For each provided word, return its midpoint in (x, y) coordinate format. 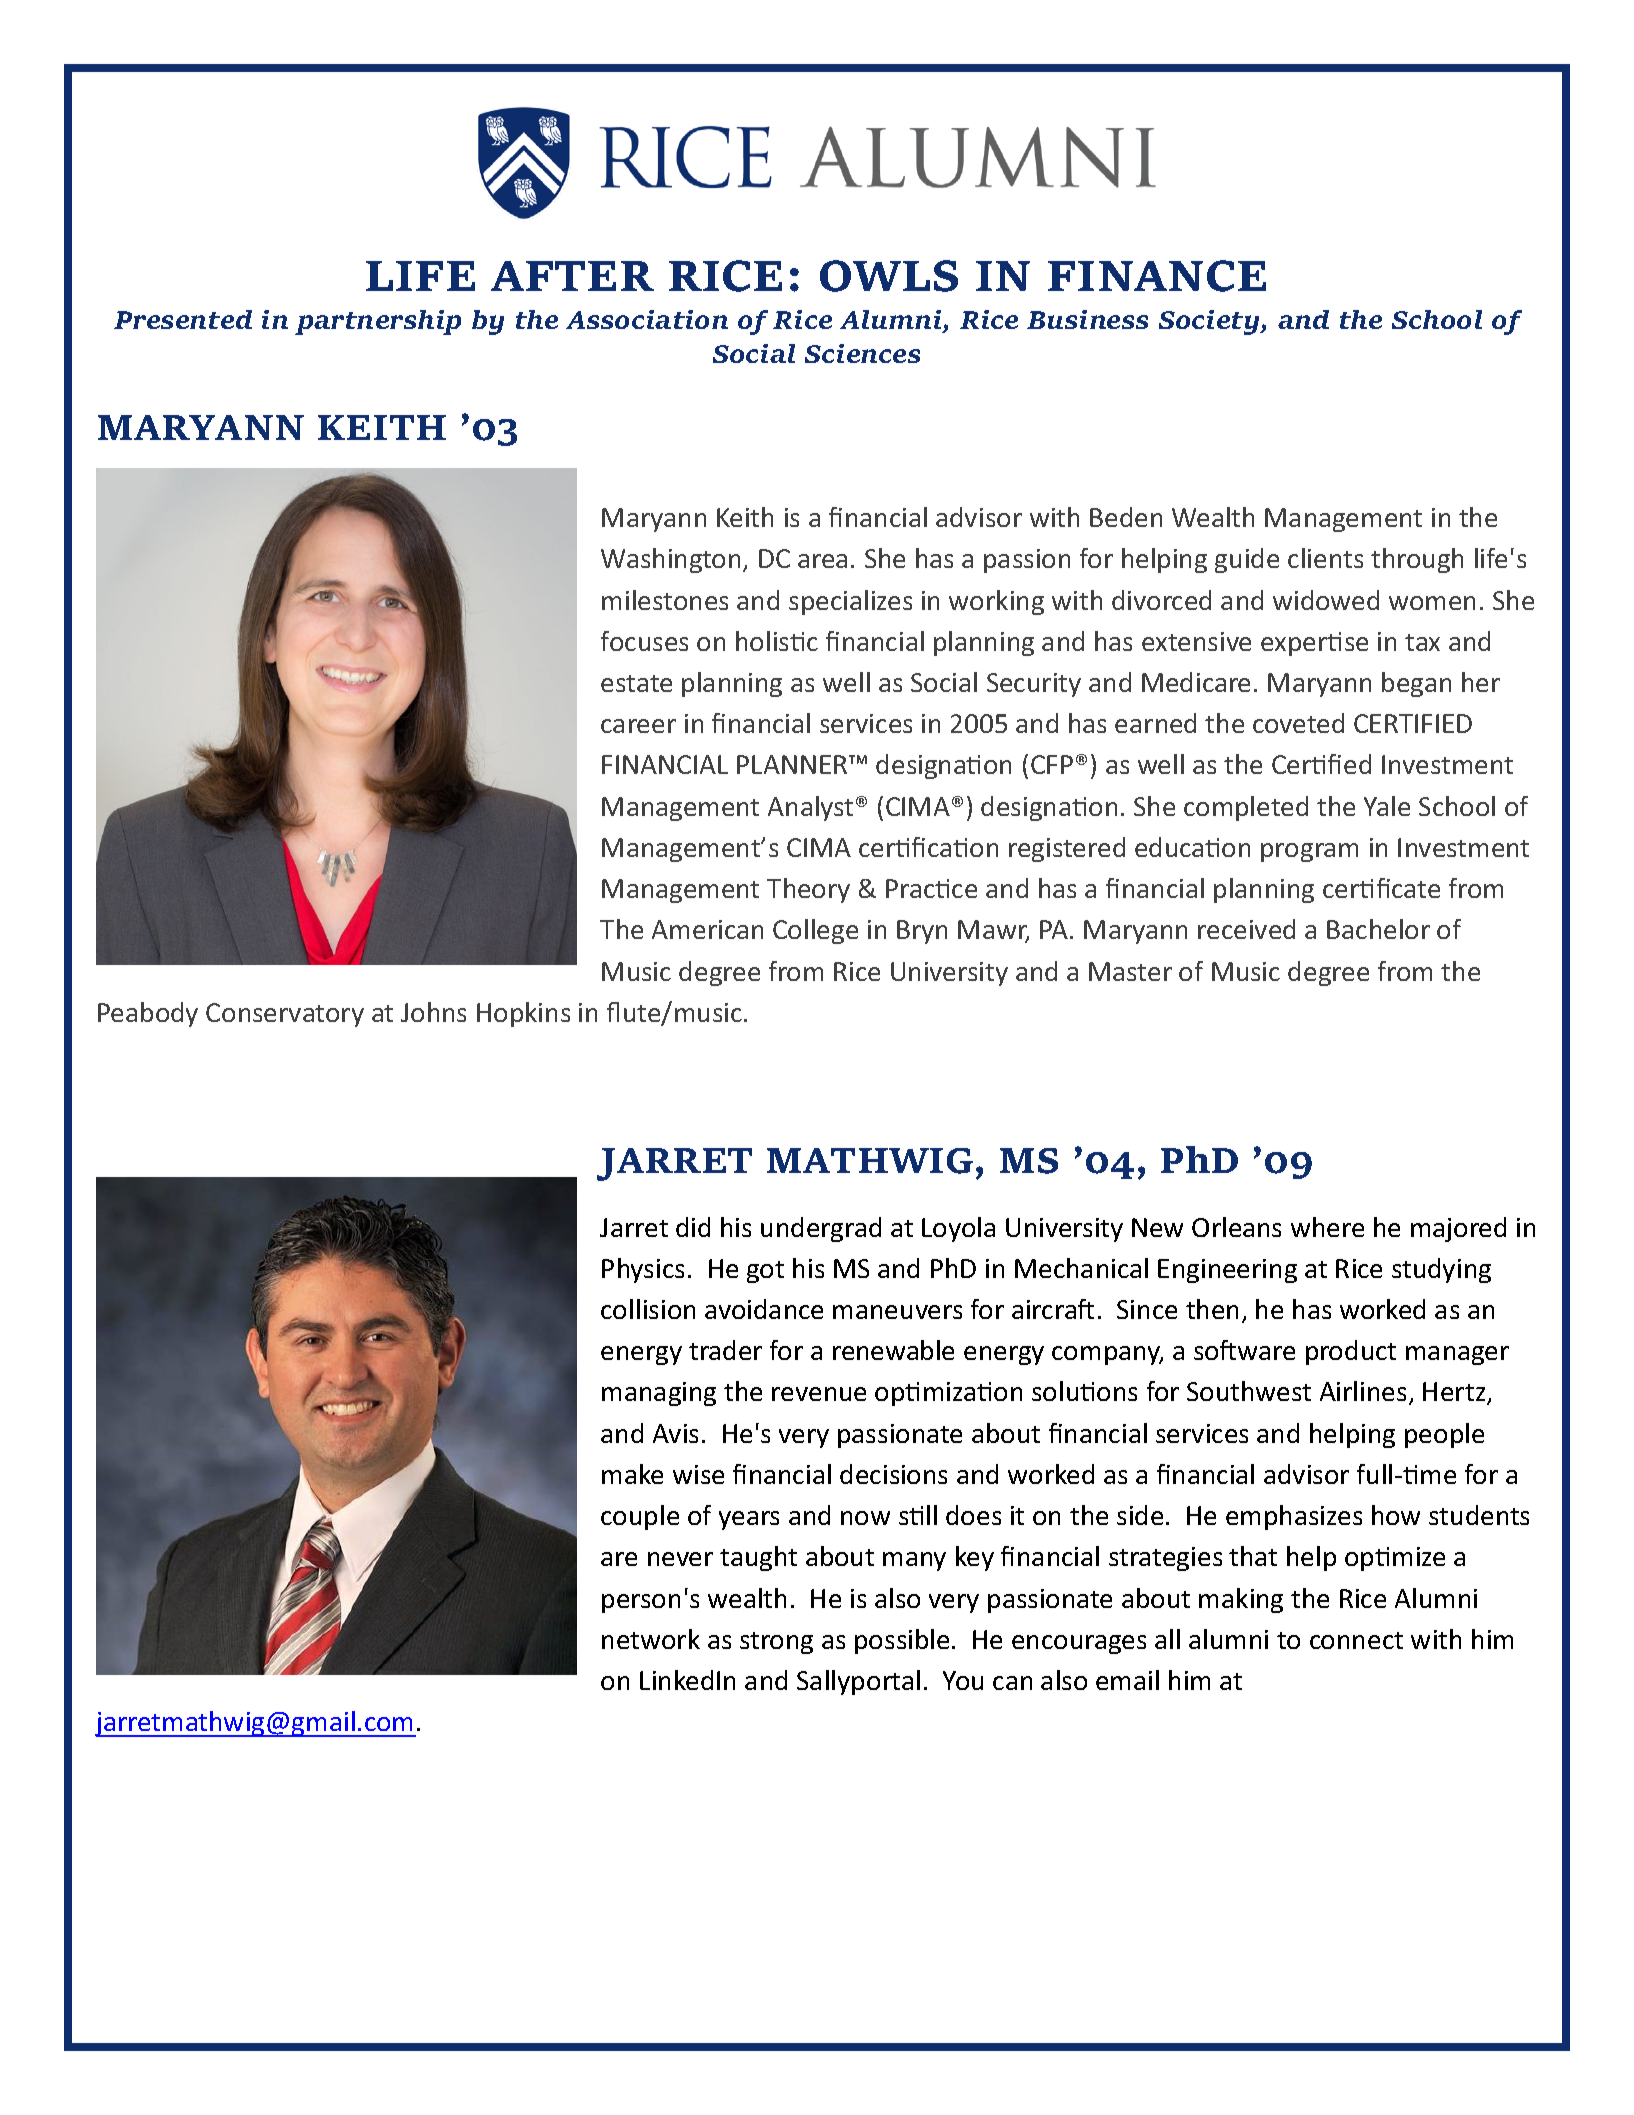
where (1327, 1227)
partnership (378, 322)
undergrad (821, 1229)
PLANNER (793, 764)
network (651, 1639)
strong (776, 1643)
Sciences (862, 353)
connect (1356, 1640)
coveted (1298, 723)
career (638, 726)
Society (1210, 322)
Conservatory (285, 1015)
